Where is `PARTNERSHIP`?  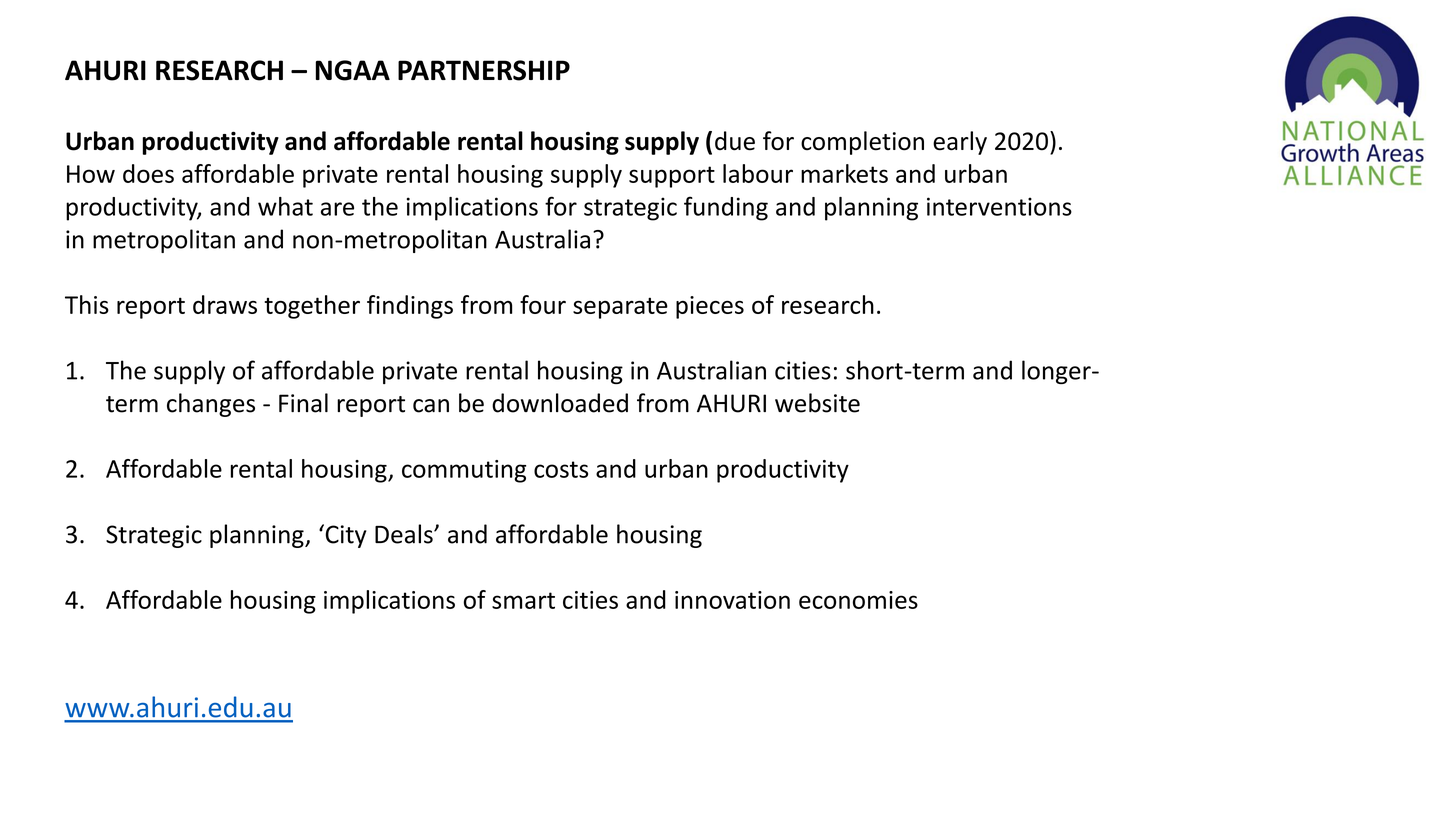 PARTNERSHIP is located at coordinates (484, 70).
